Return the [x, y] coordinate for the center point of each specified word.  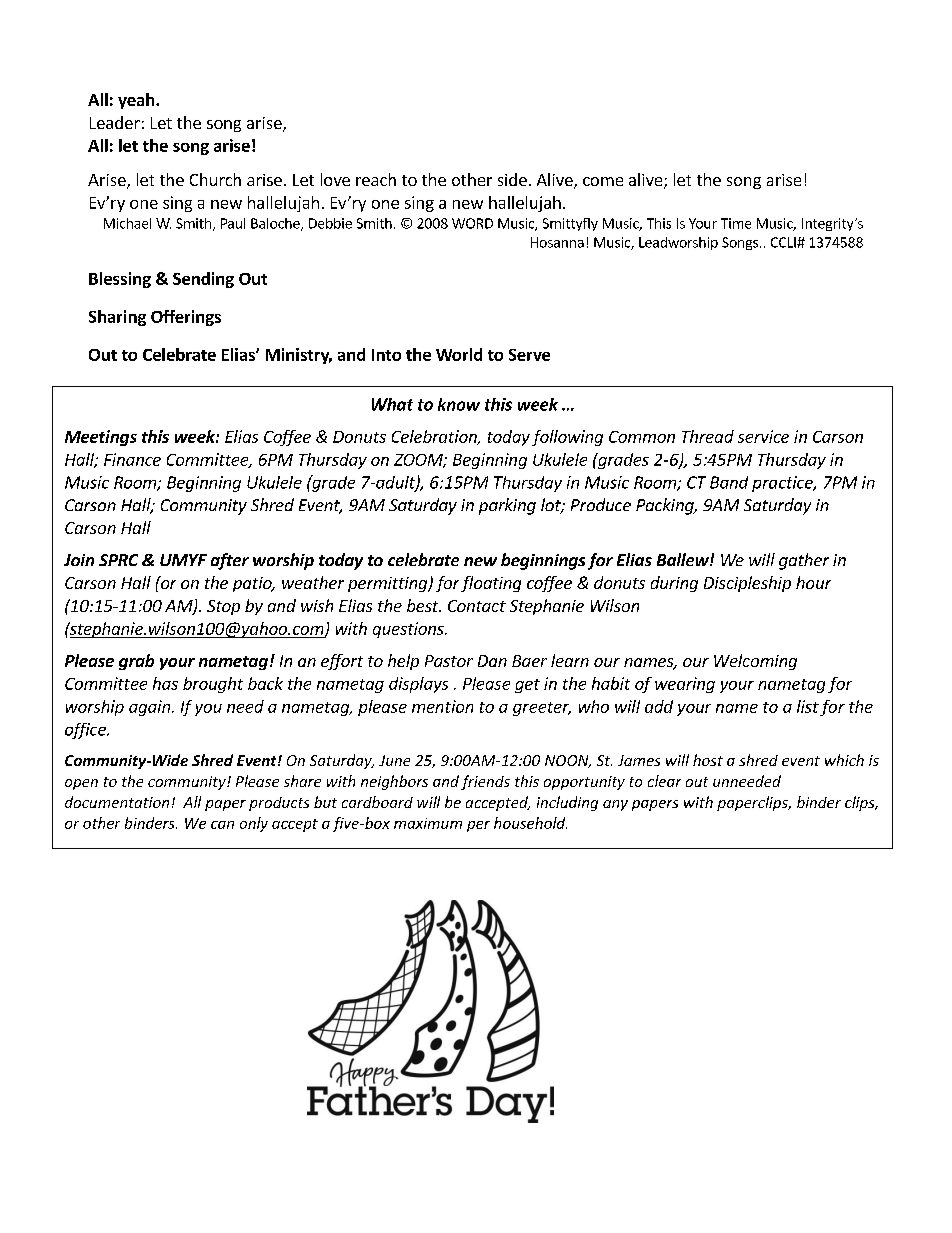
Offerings [186, 318]
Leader [115, 122]
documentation [117, 802]
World [459, 354]
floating [491, 584]
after [230, 561]
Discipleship [747, 584]
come [603, 181]
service [763, 436]
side [512, 179]
